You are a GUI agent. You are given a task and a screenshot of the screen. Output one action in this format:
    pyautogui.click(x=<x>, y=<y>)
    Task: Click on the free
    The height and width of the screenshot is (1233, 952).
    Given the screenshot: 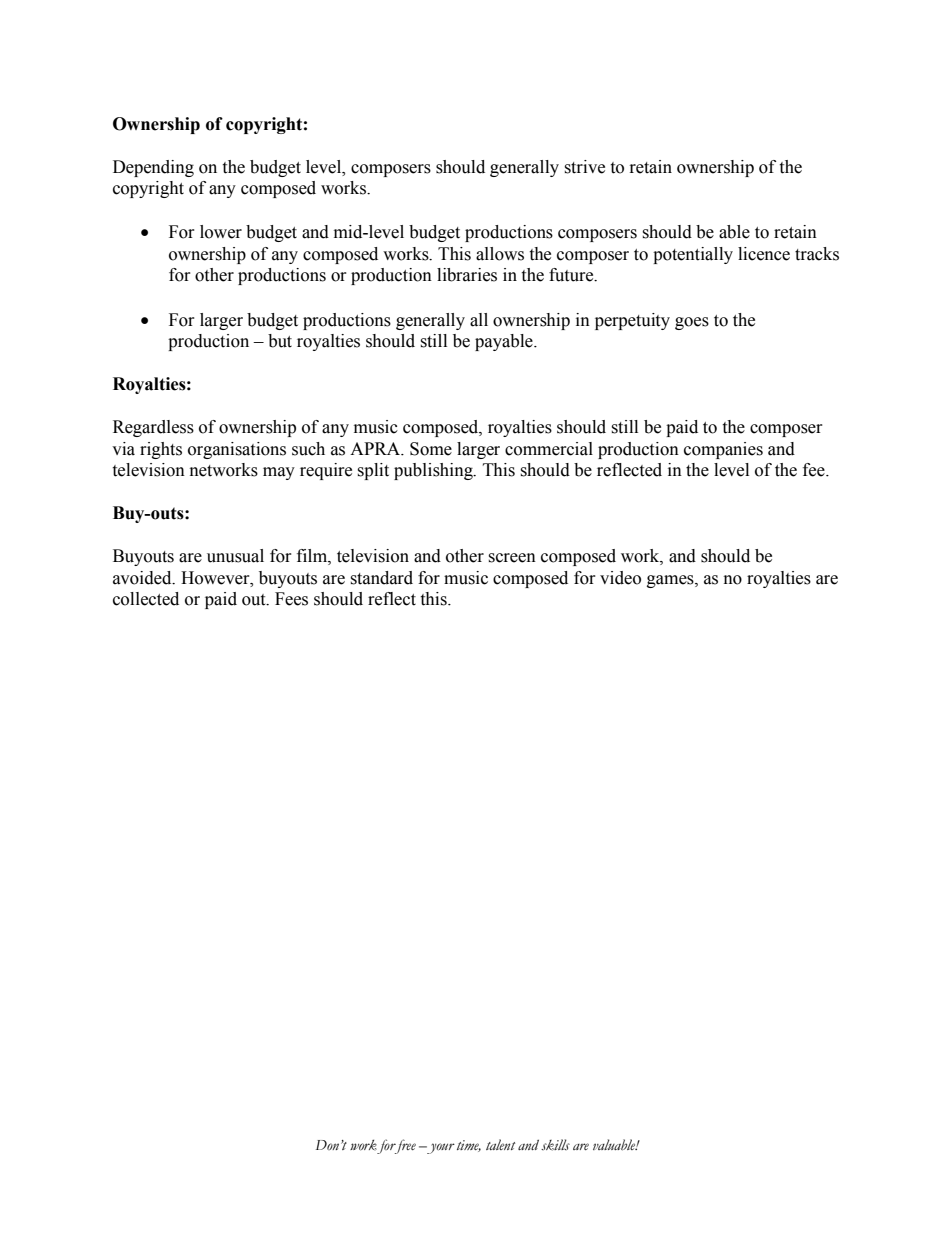 What is the action you would take?
    pyautogui.click(x=404, y=1146)
